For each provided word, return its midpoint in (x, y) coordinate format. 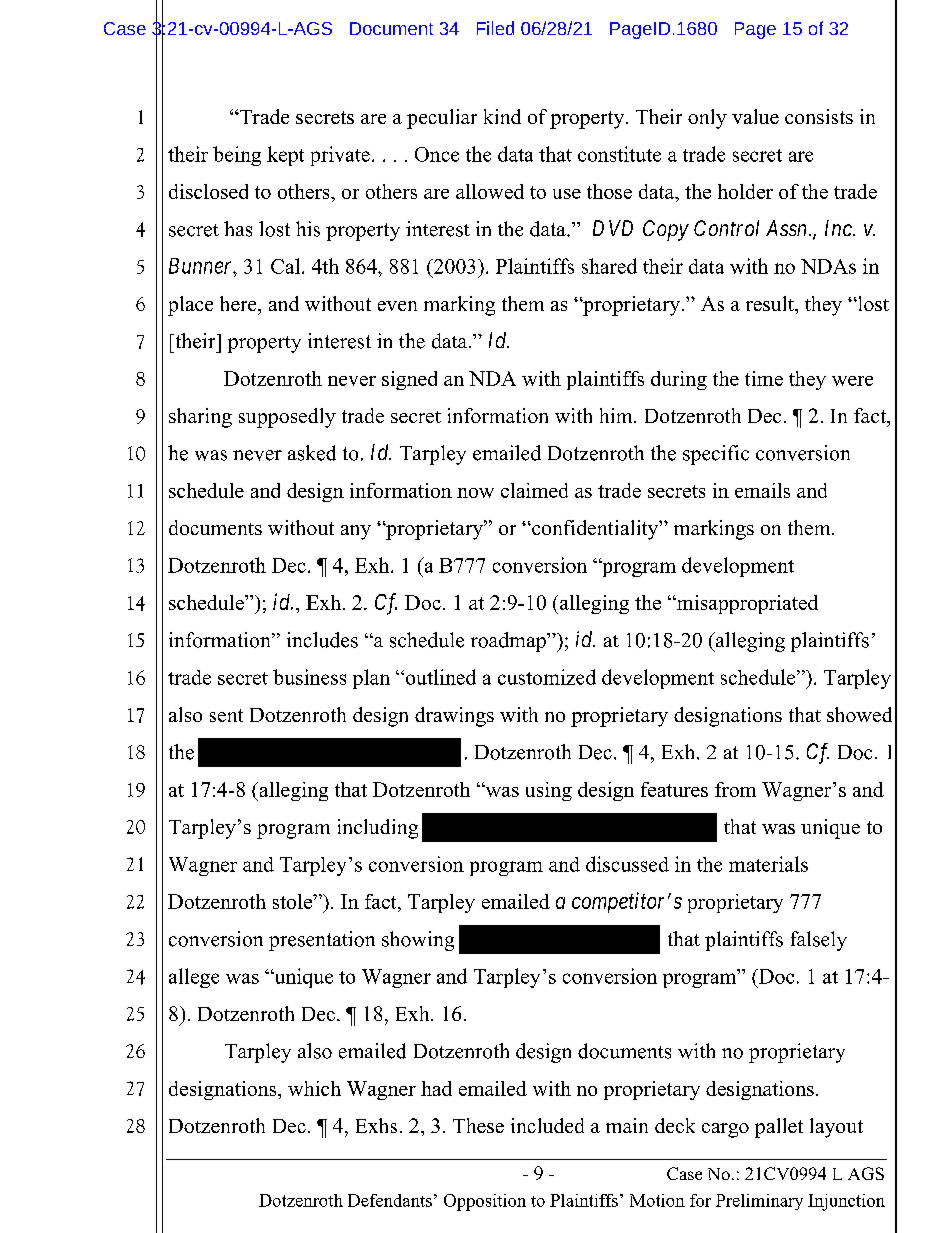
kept (285, 156)
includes (322, 640)
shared (609, 266)
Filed (495, 28)
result (771, 303)
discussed (627, 864)
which (314, 1088)
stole (293, 901)
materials (768, 864)
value (755, 116)
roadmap (509, 642)
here (239, 303)
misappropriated (746, 604)
